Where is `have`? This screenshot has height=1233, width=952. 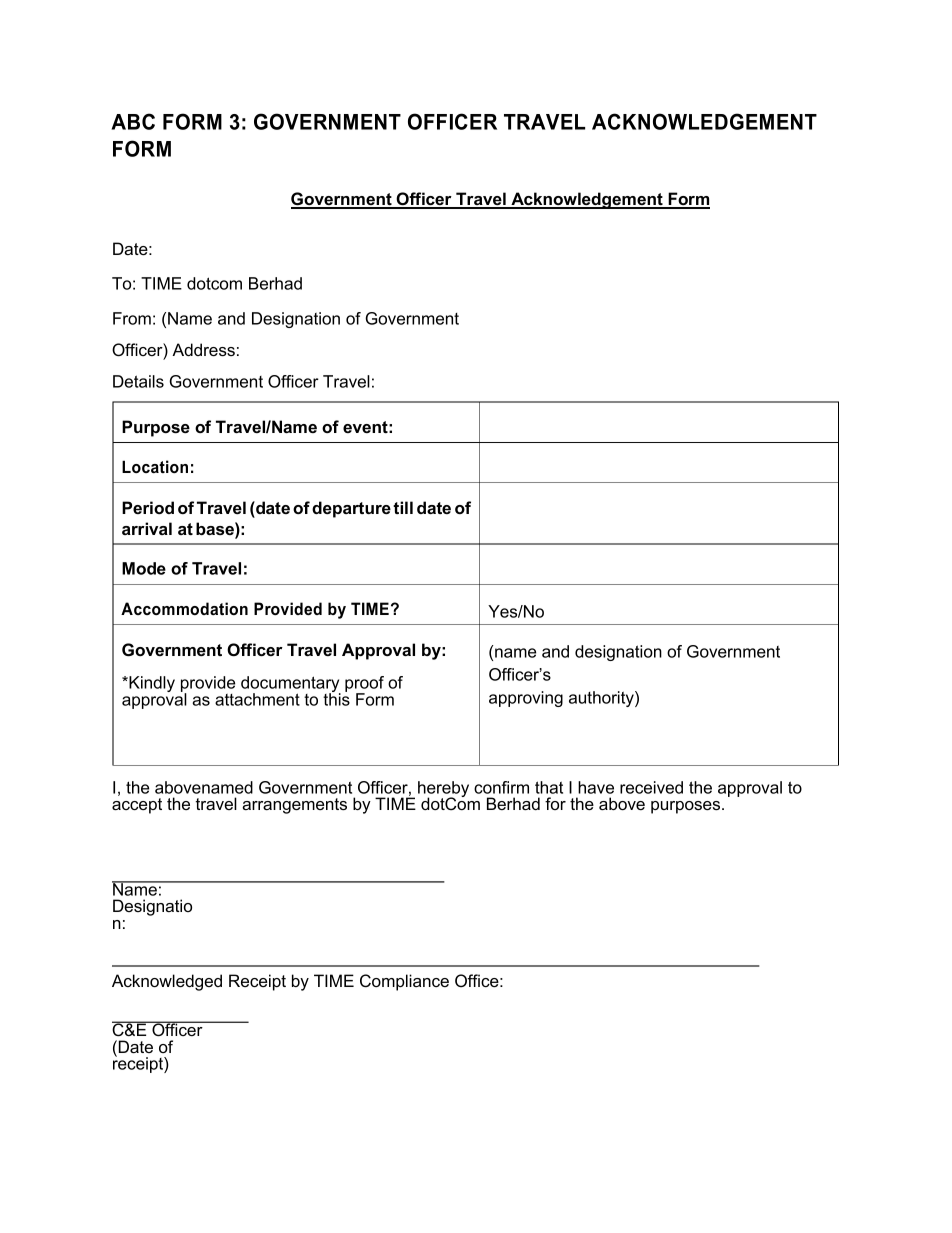 have is located at coordinates (596, 787).
